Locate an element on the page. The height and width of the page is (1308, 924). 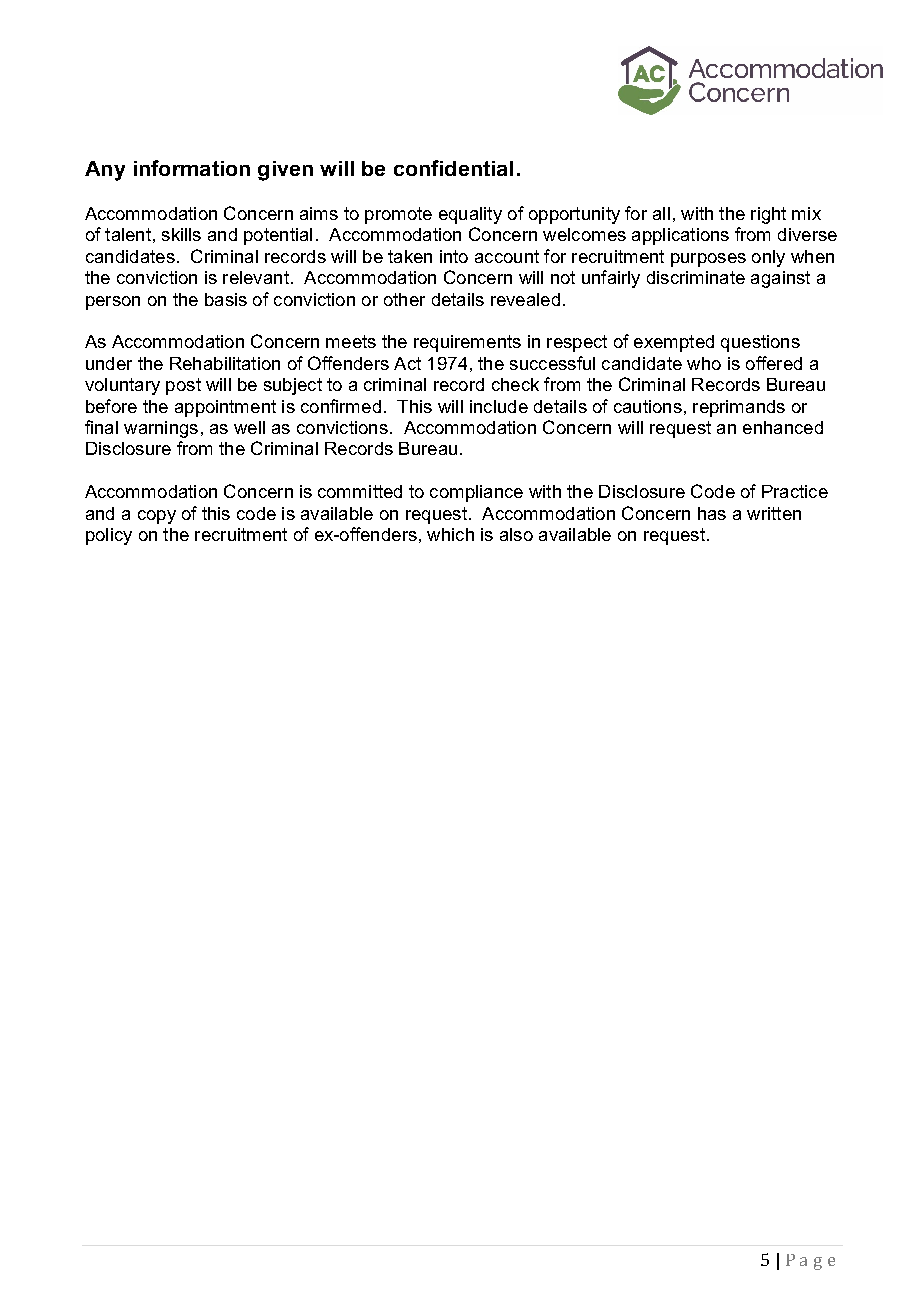
policy is located at coordinates (109, 536).
